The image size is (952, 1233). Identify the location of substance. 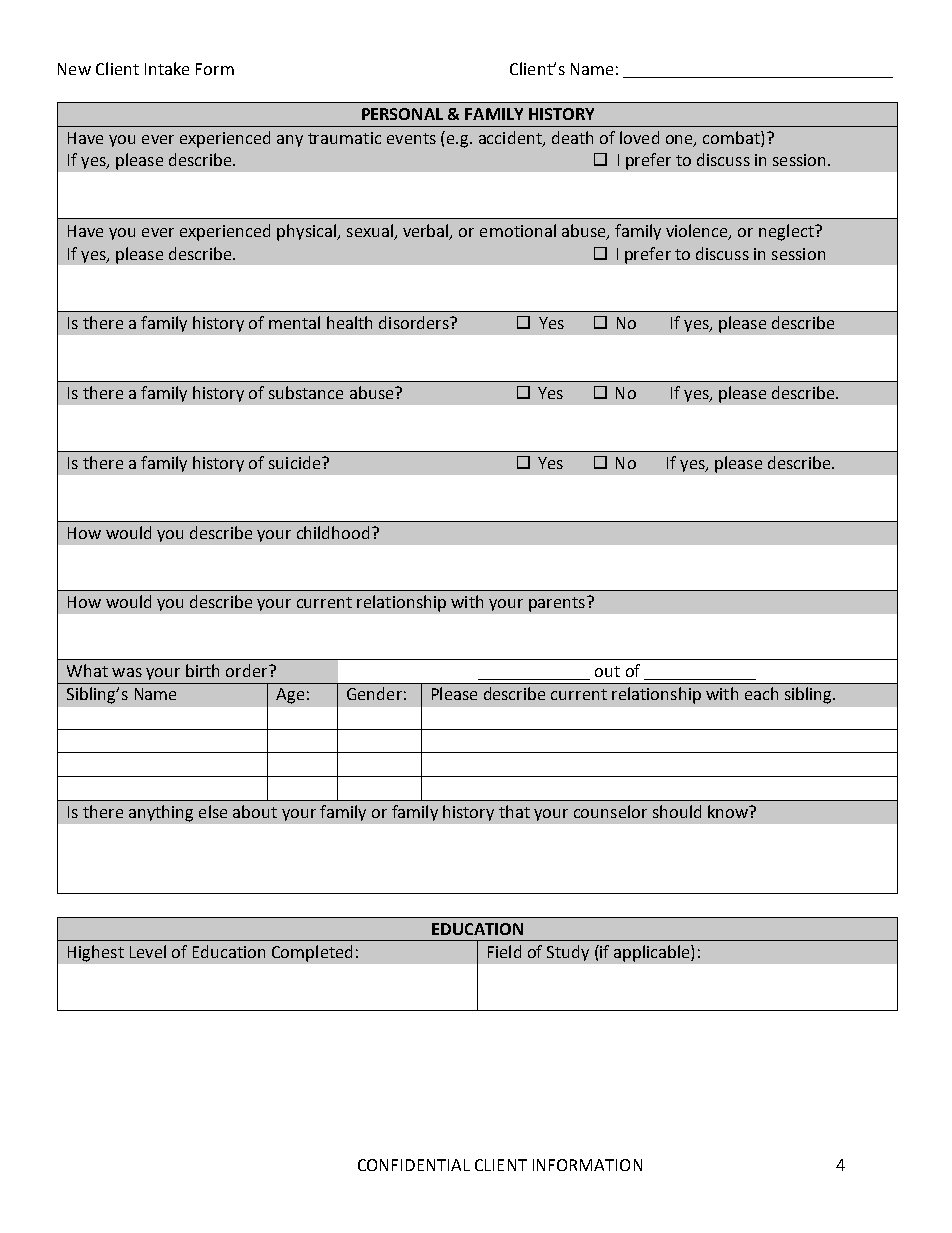
(306, 392).
